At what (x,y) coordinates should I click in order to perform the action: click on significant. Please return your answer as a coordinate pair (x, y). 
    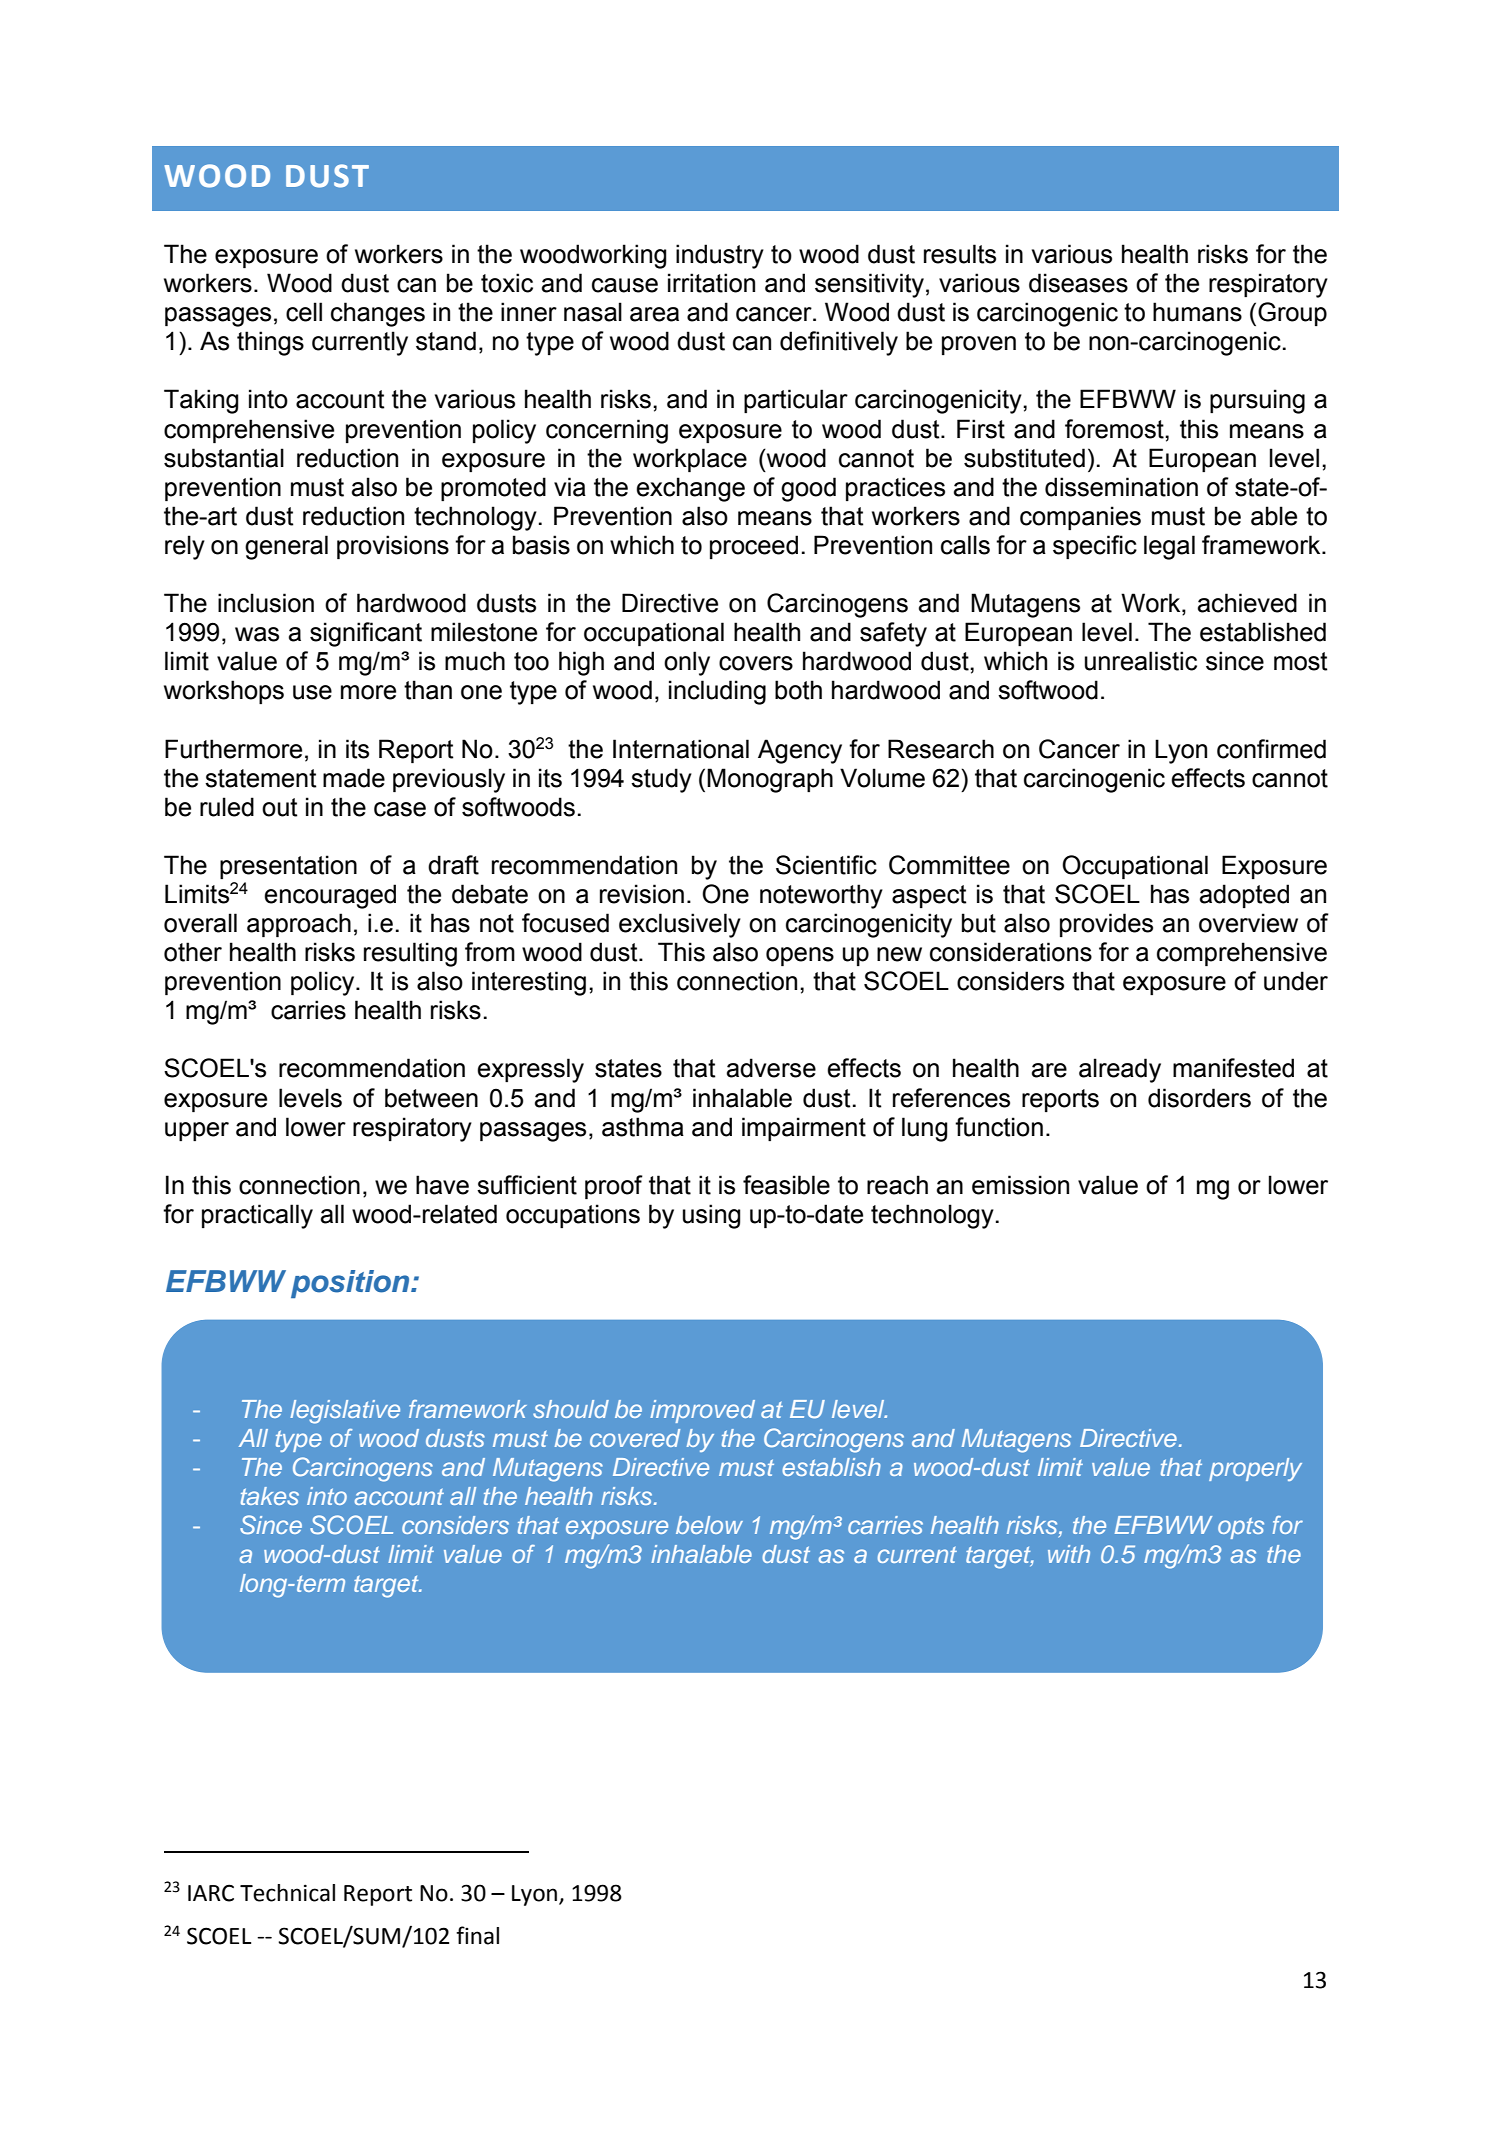
    Looking at the image, I should click on (366, 634).
